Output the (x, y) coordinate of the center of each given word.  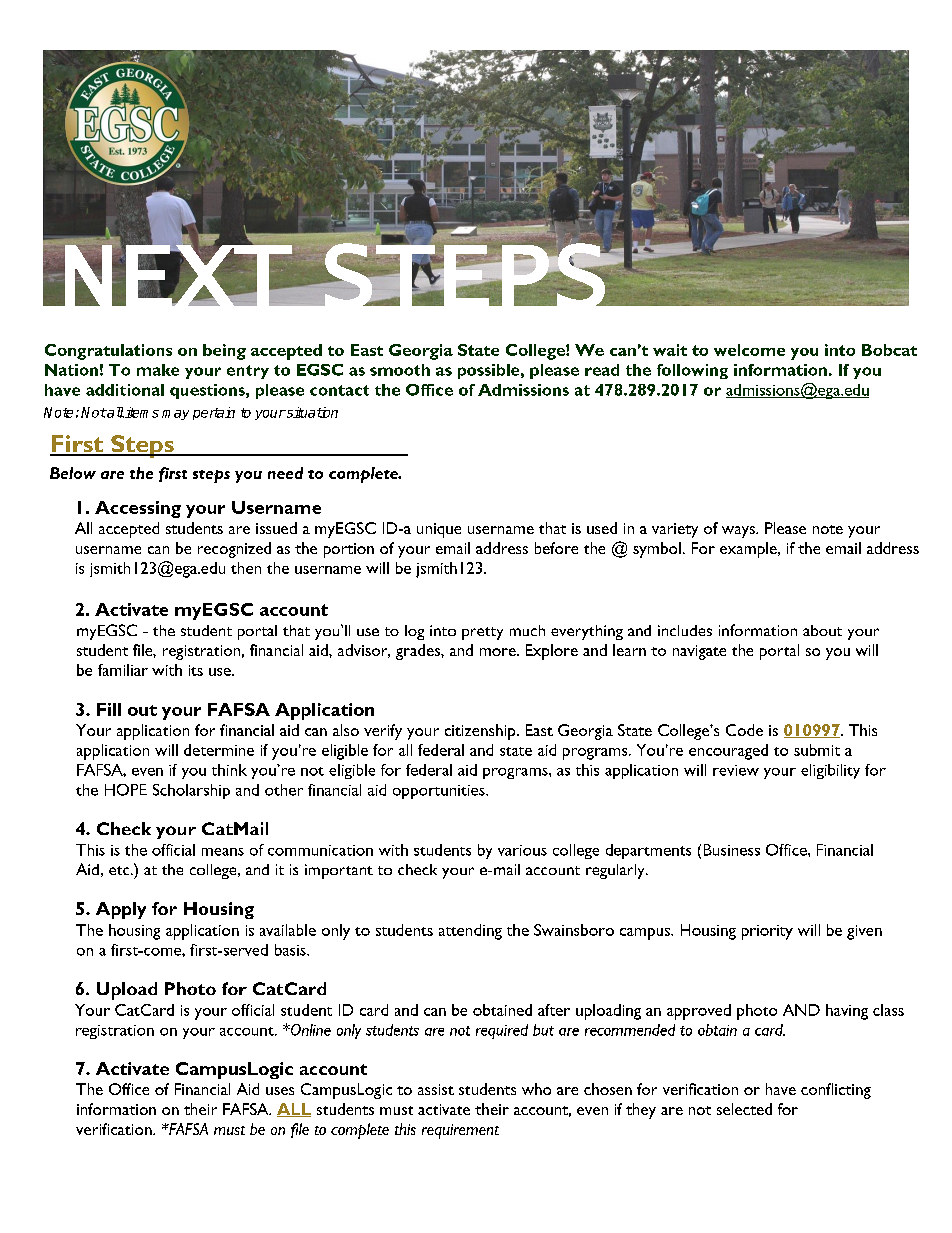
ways (739, 532)
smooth (400, 370)
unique (439, 530)
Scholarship (191, 791)
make (158, 370)
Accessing (138, 509)
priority (767, 932)
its (196, 670)
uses (280, 1091)
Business (732, 850)
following (692, 371)
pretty (482, 633)
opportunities (440, 792)
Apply (121, 910)
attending (470, 932)
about (822, 630)
